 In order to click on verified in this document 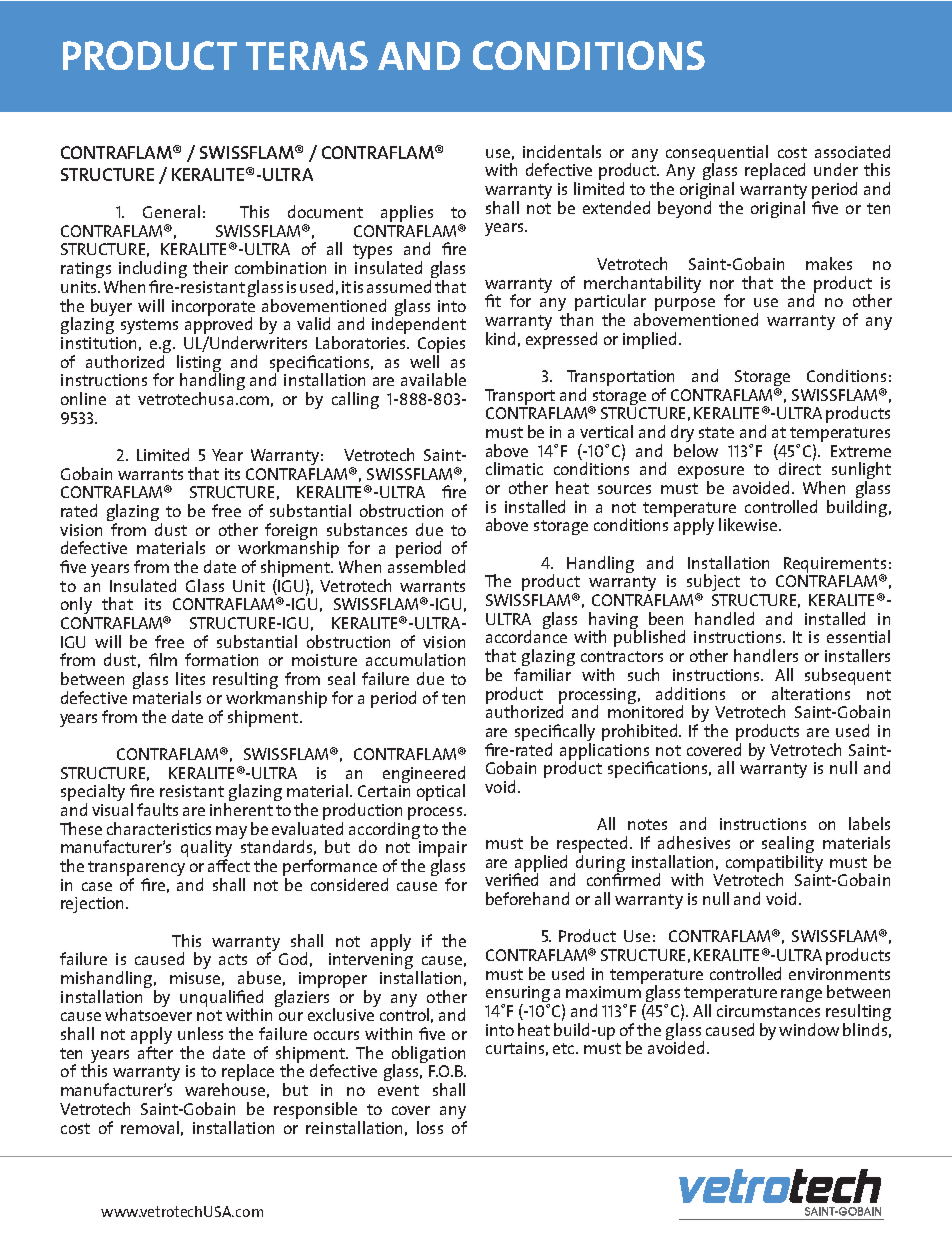, I will do `click(511, 878)`.
